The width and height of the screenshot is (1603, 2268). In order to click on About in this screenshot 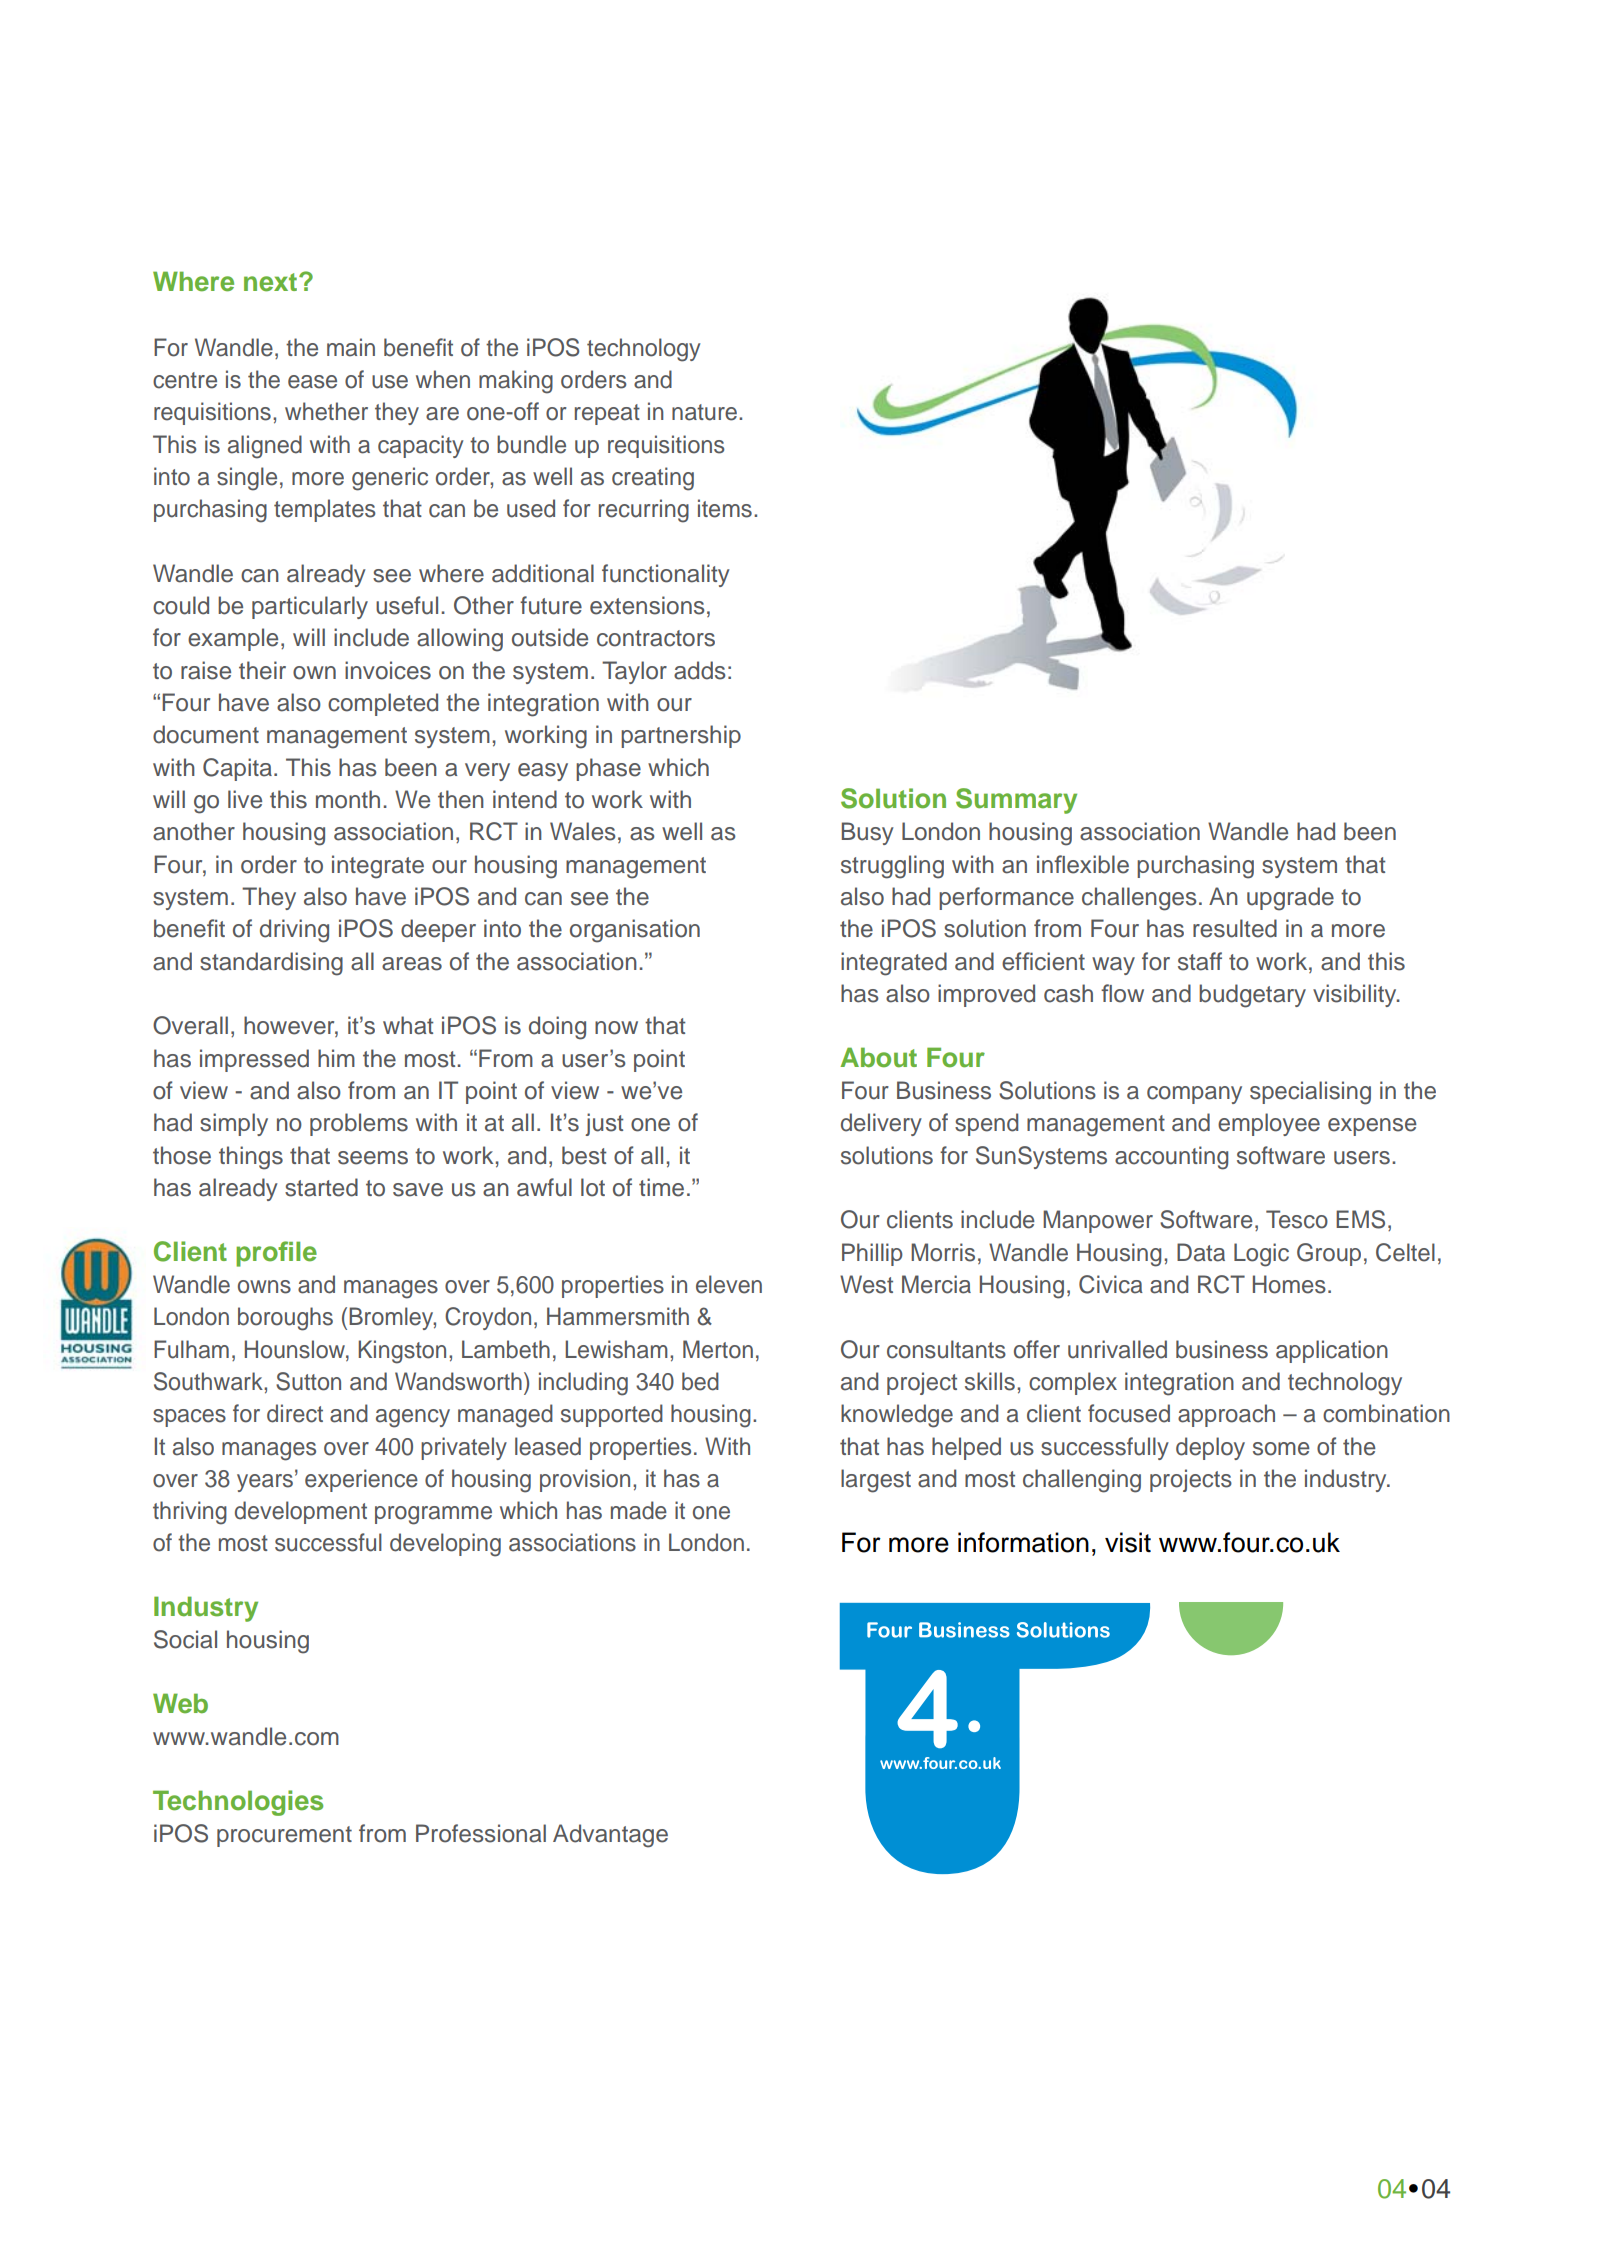, I will do `click(878, 1057)`.
